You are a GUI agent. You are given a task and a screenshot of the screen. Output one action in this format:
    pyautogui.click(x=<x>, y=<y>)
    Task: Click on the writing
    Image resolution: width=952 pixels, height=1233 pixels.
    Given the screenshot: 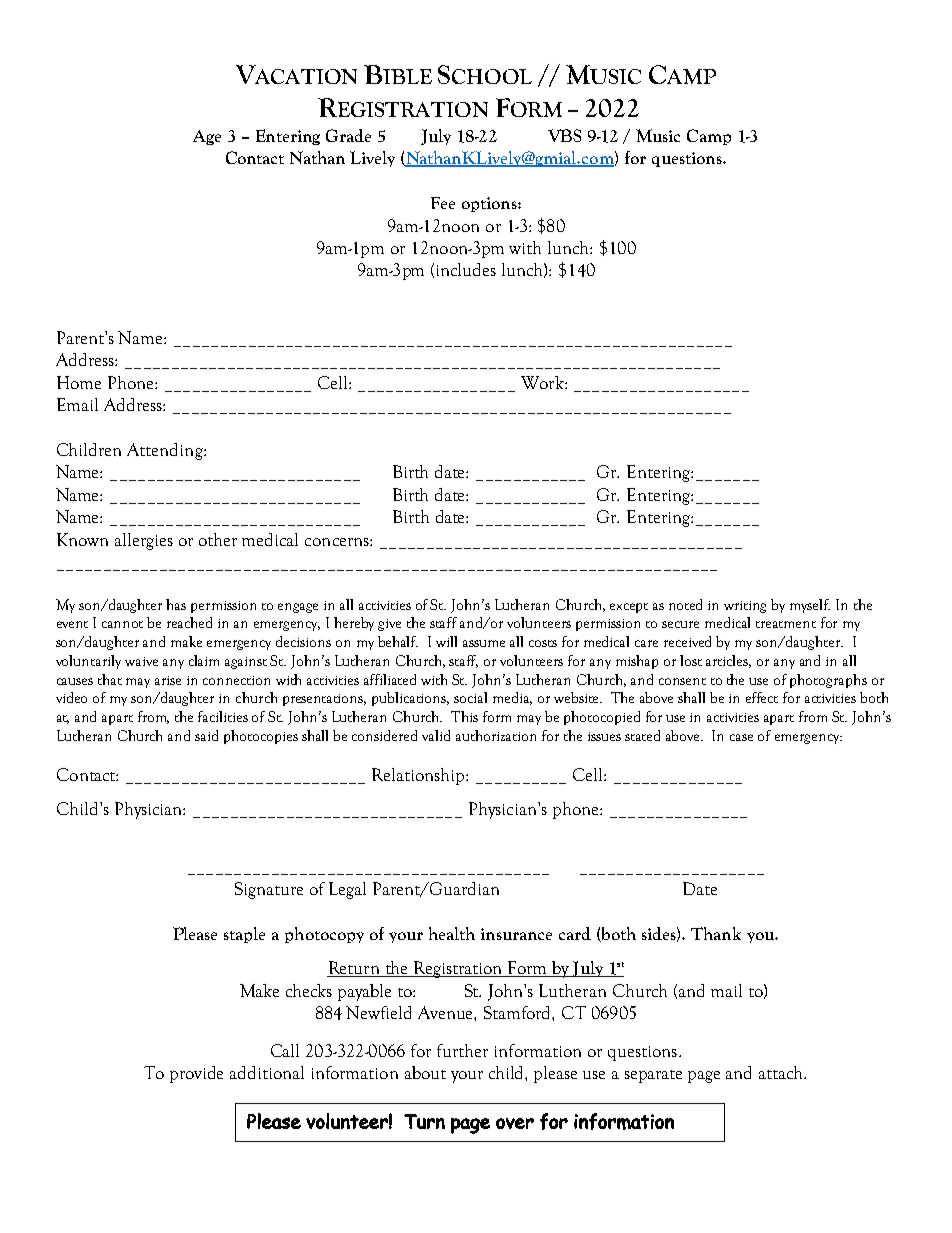 What is the action you would take?
    pyautogui.click(x=745, y=607)
